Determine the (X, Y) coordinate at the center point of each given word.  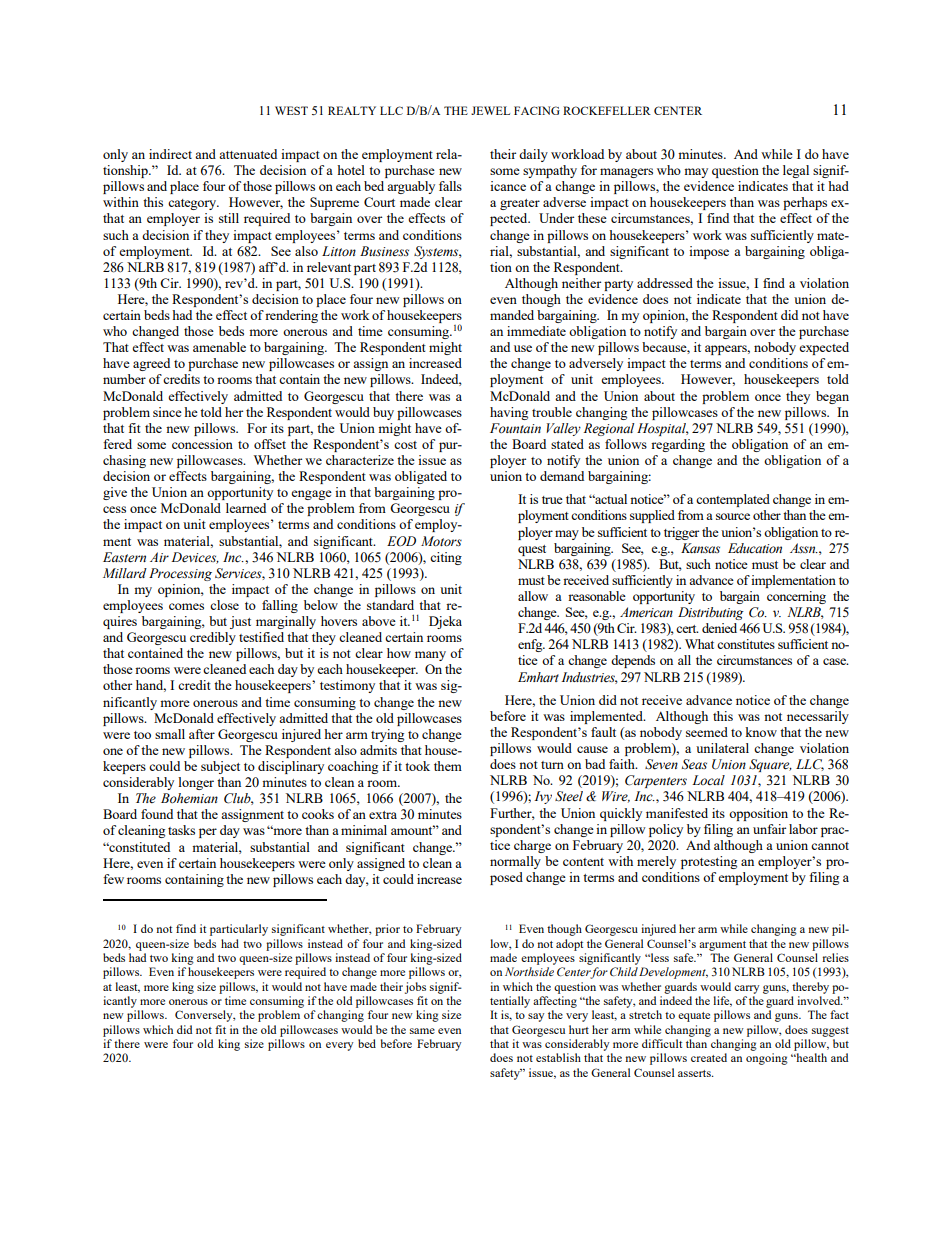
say (536, 1017)
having (509, 413)
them (448, 766)
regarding (678, 445)
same (422, 1031)
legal (796, 171)
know (761, 732)
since (167, 412)
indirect (170, 154)
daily (533, 155)
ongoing (767, 1059)
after (202, 734)
